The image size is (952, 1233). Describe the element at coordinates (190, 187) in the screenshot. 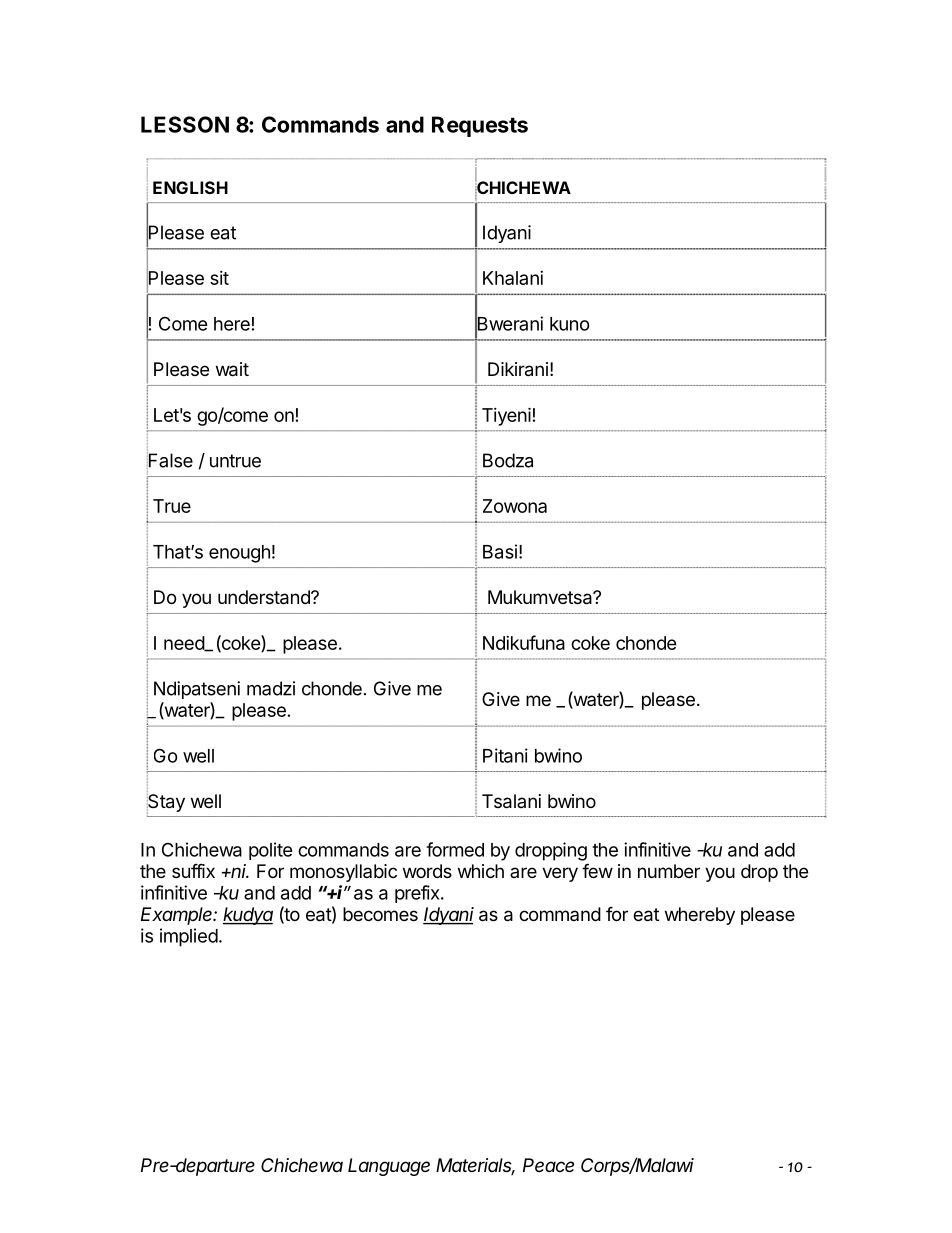

I see `ENGLISH` at that location.
